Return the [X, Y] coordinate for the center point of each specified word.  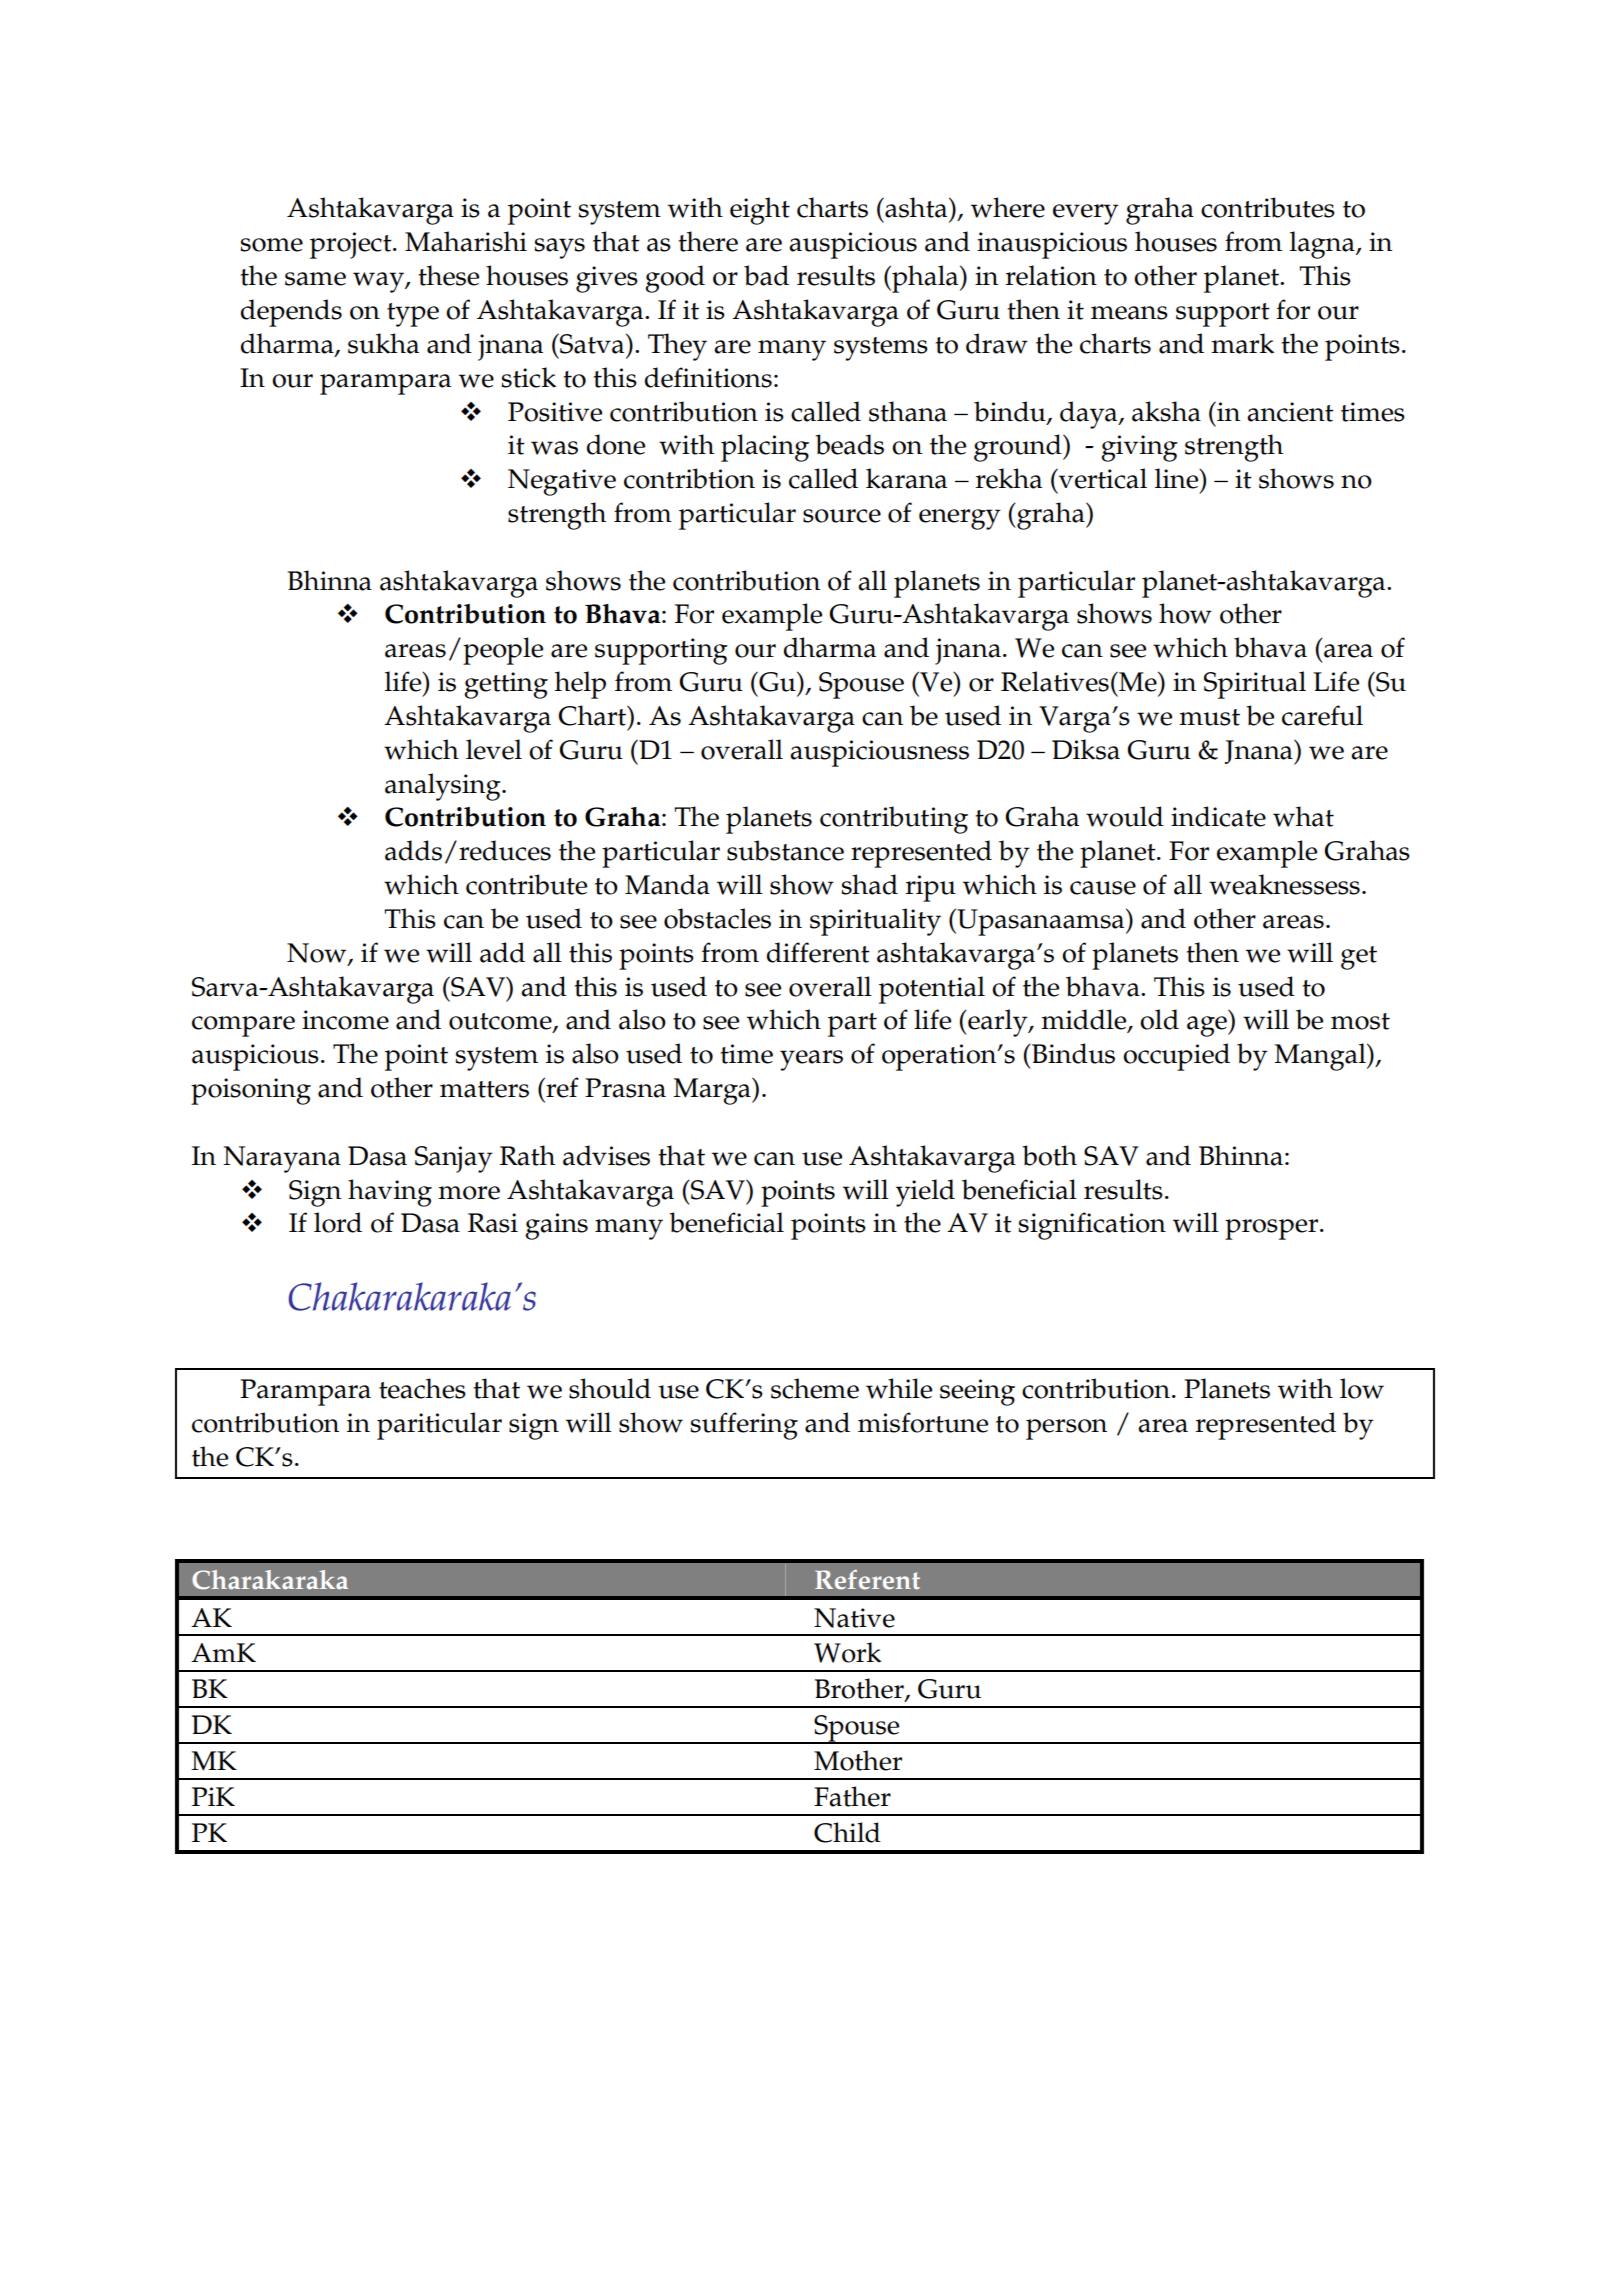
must [1209, 717]
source [842, 516]
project [352, 245]
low [1362, 1388]
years [811, 1060]
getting [506, 685]
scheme [815, 1388]
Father [852, 1796]
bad [766, 275]
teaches [422, 1388]
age [1208, 1026]
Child [847, 1832]
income [345, 1020]
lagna [1323, 245]
